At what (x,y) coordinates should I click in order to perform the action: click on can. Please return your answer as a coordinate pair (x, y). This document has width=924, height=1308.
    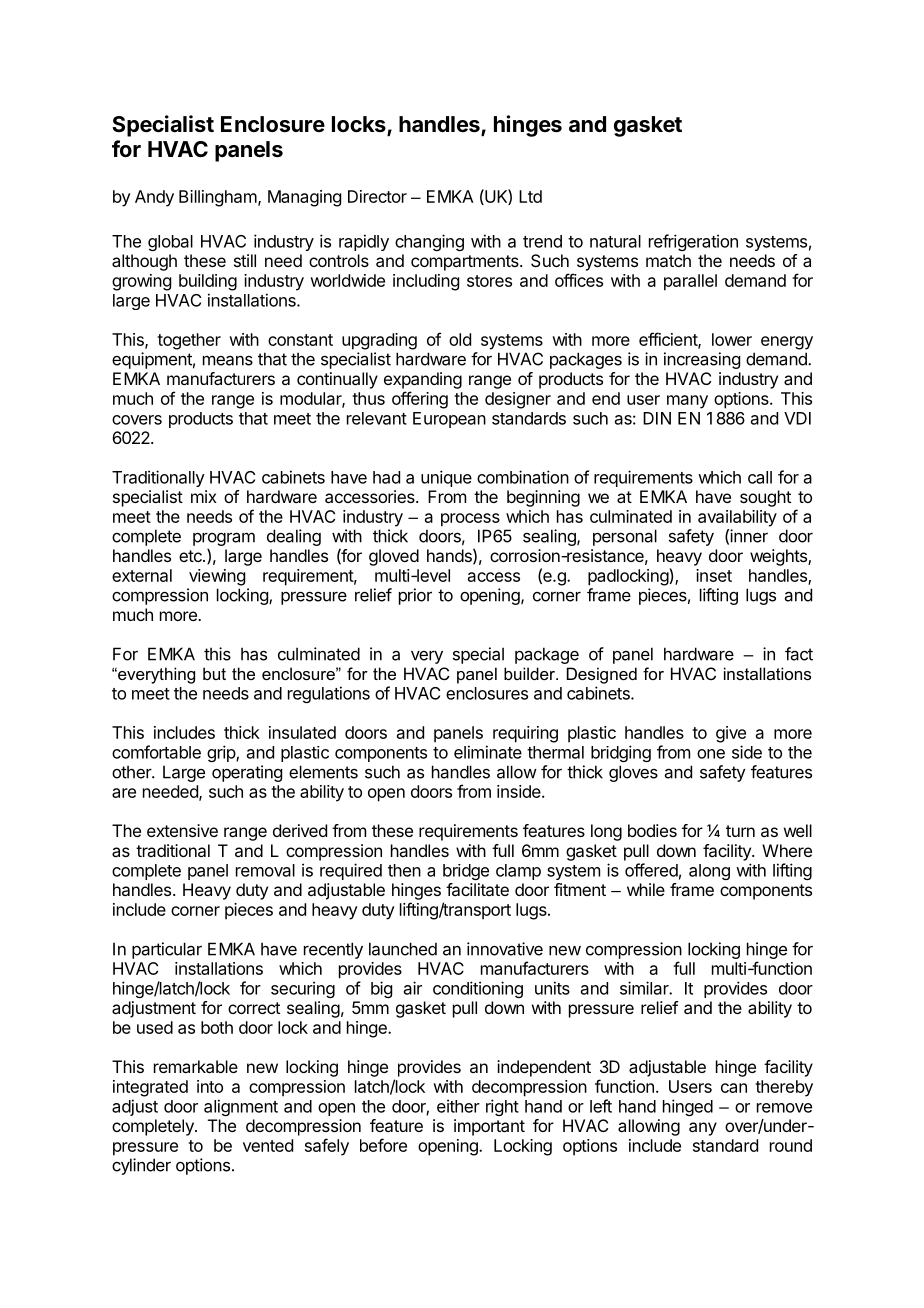
    Looking at the image, I should click on (734, 1088).
